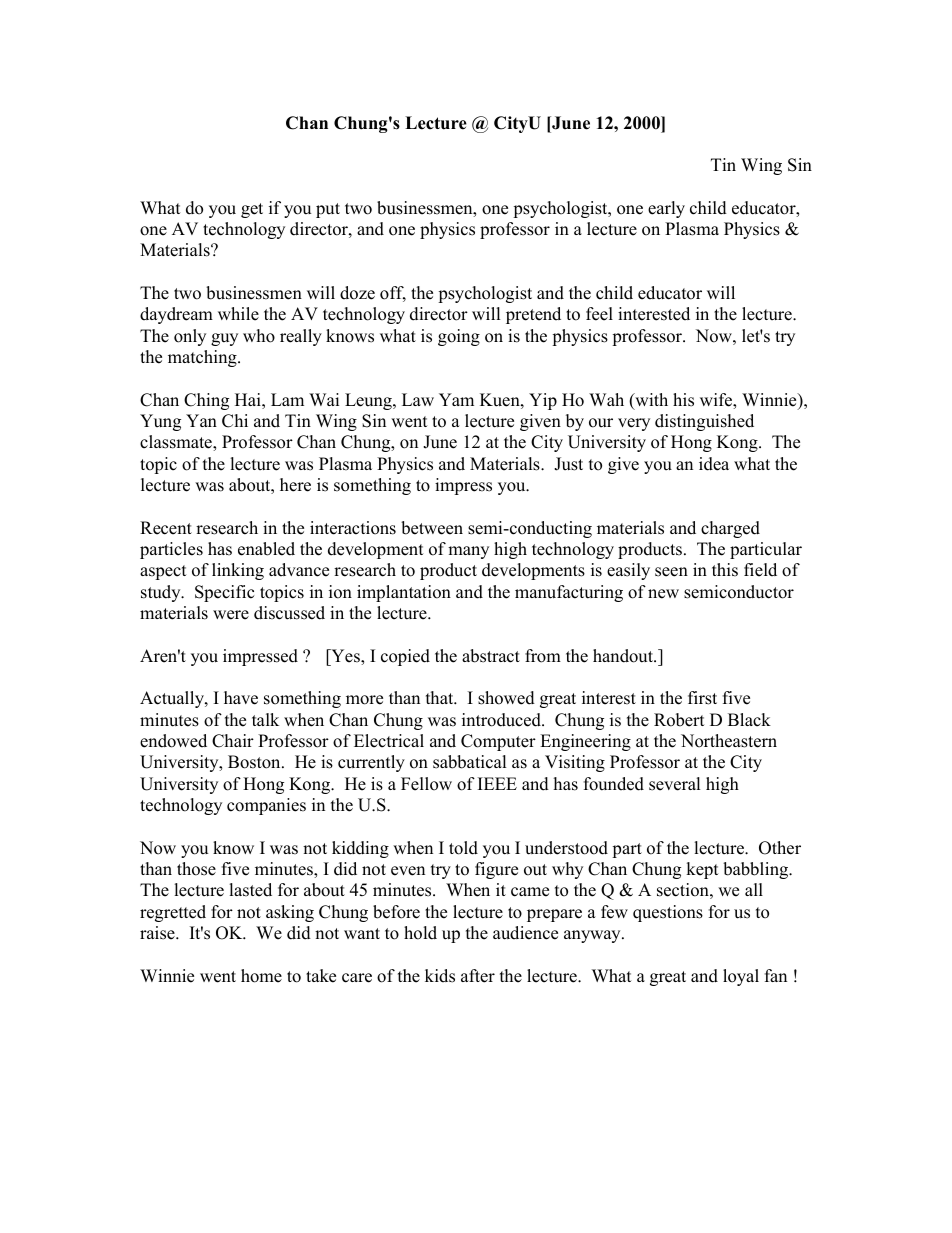  I want to click on get, so click(252, 210).
